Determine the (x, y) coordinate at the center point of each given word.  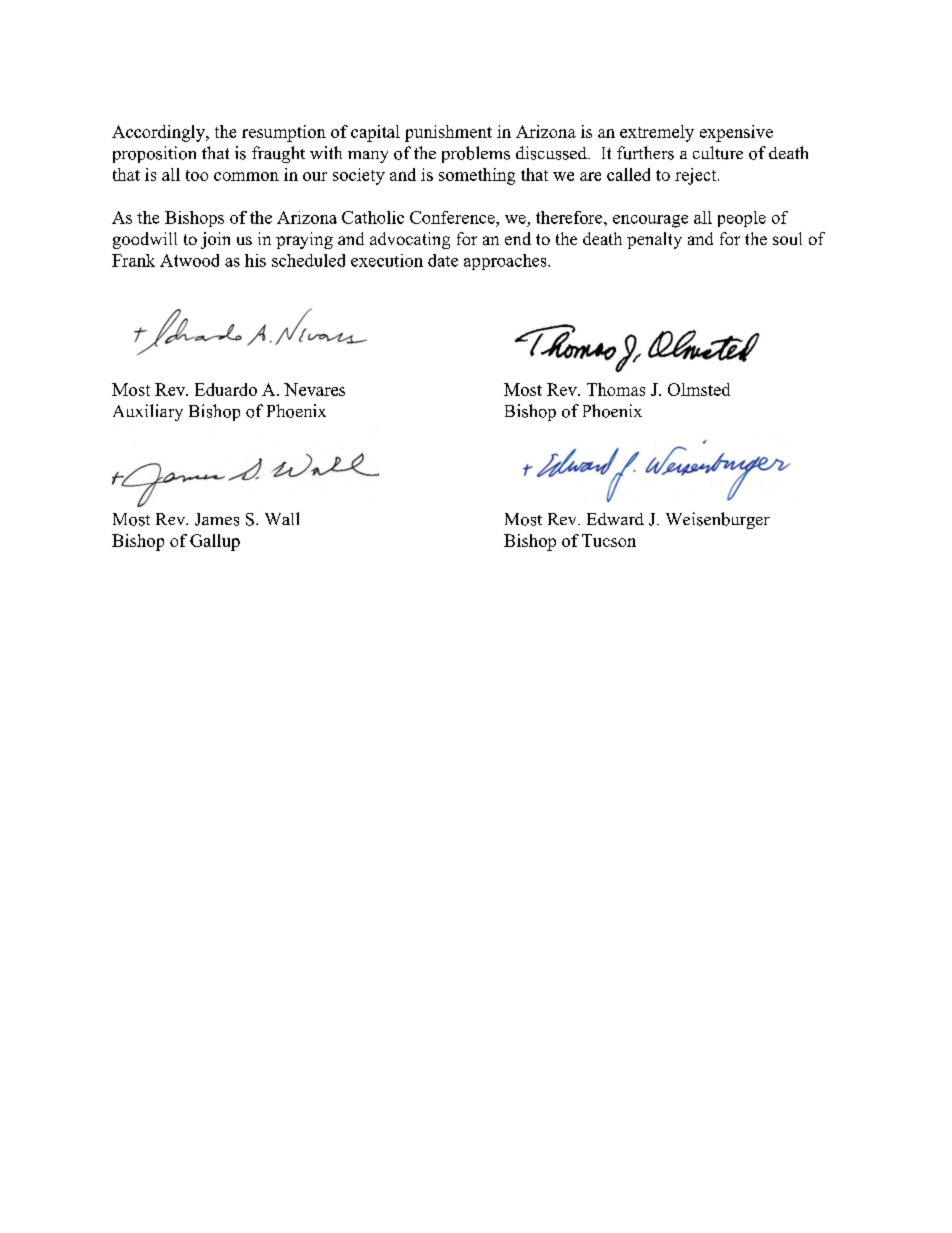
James (217, 519)
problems (476, 154)
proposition (154, 154)
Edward (615, 519)
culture (718, 153)
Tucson (609, 540)
